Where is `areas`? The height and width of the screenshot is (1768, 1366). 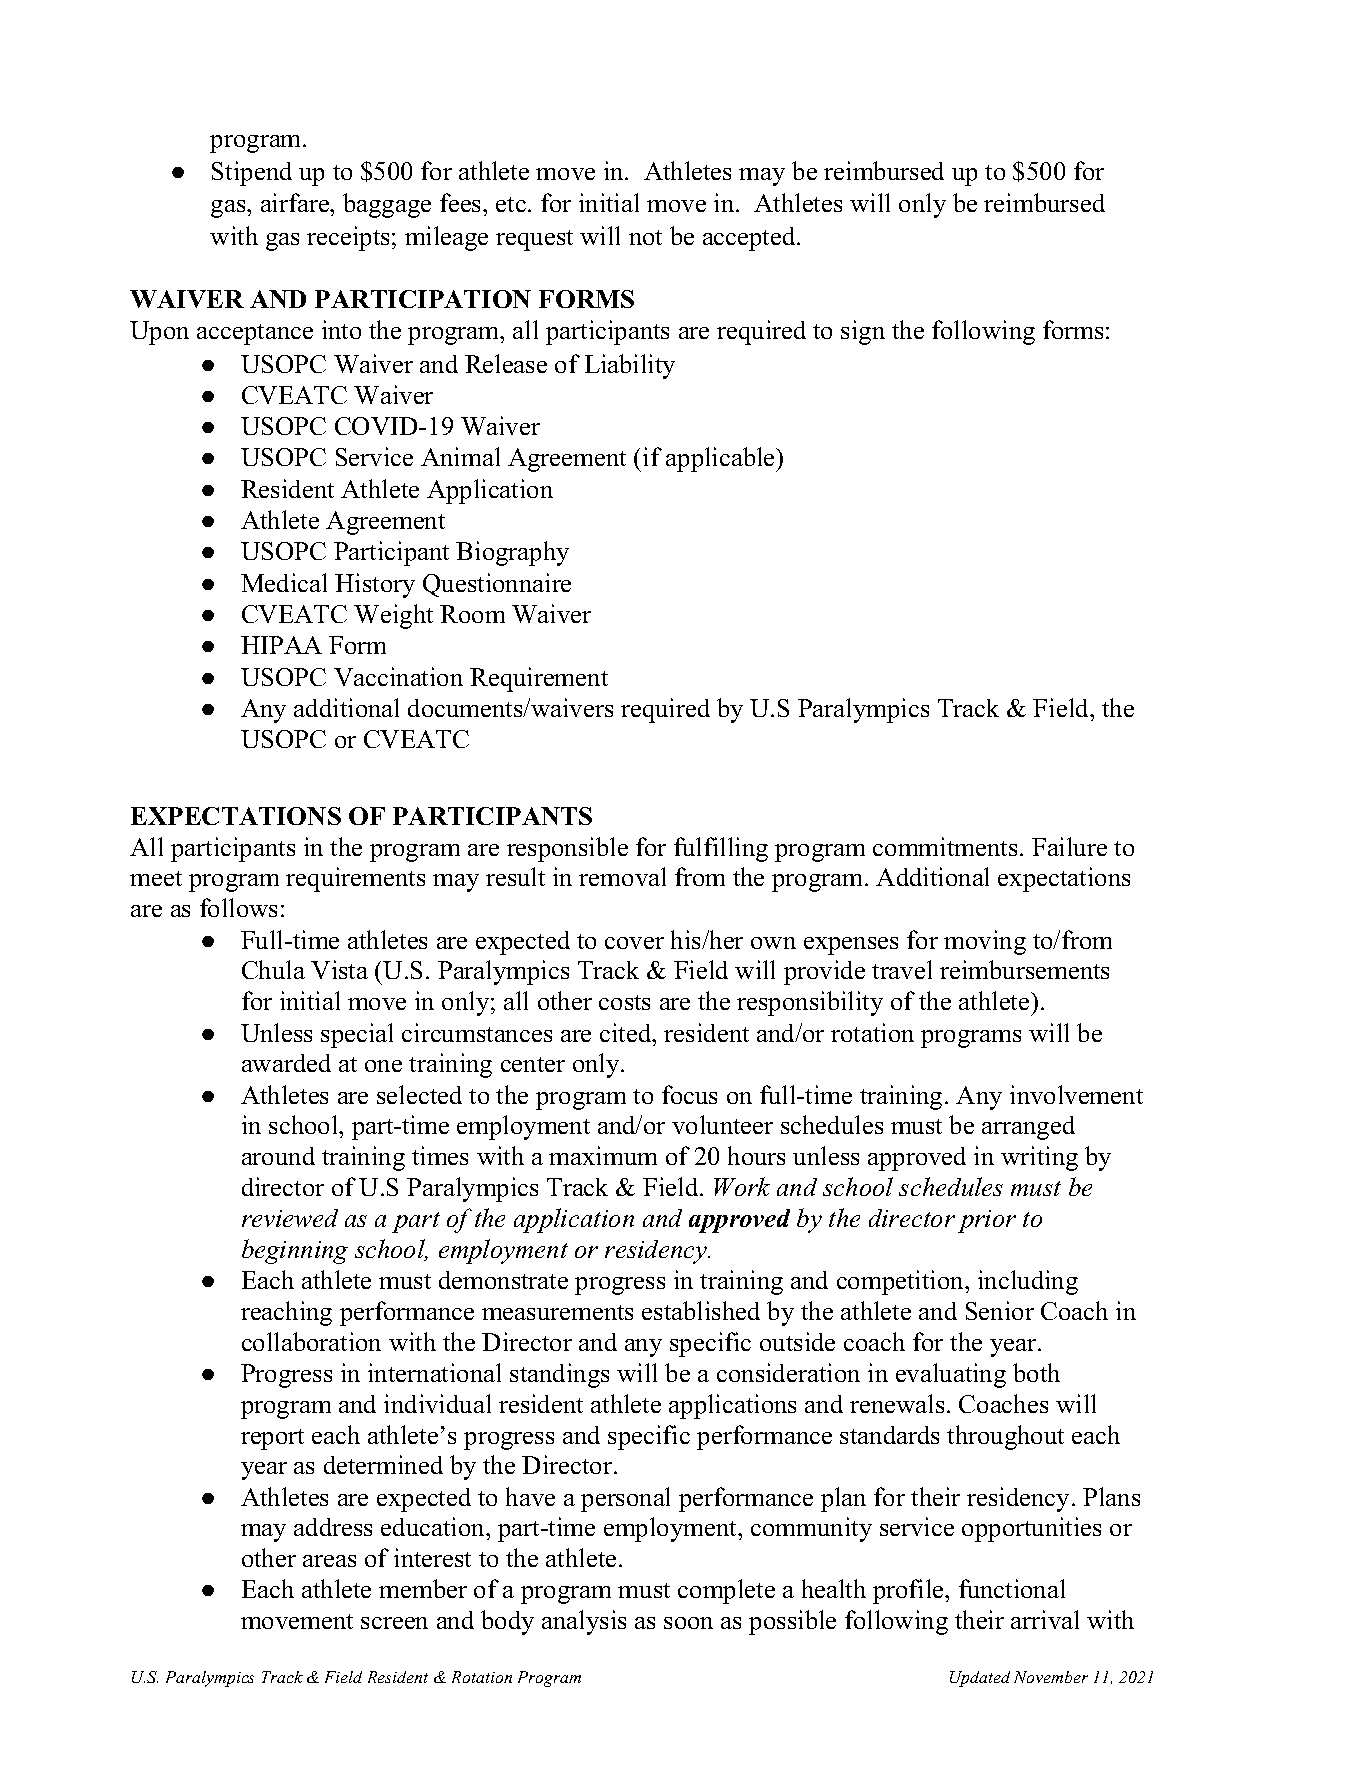 areas is located at coordinates (329, 1561).
